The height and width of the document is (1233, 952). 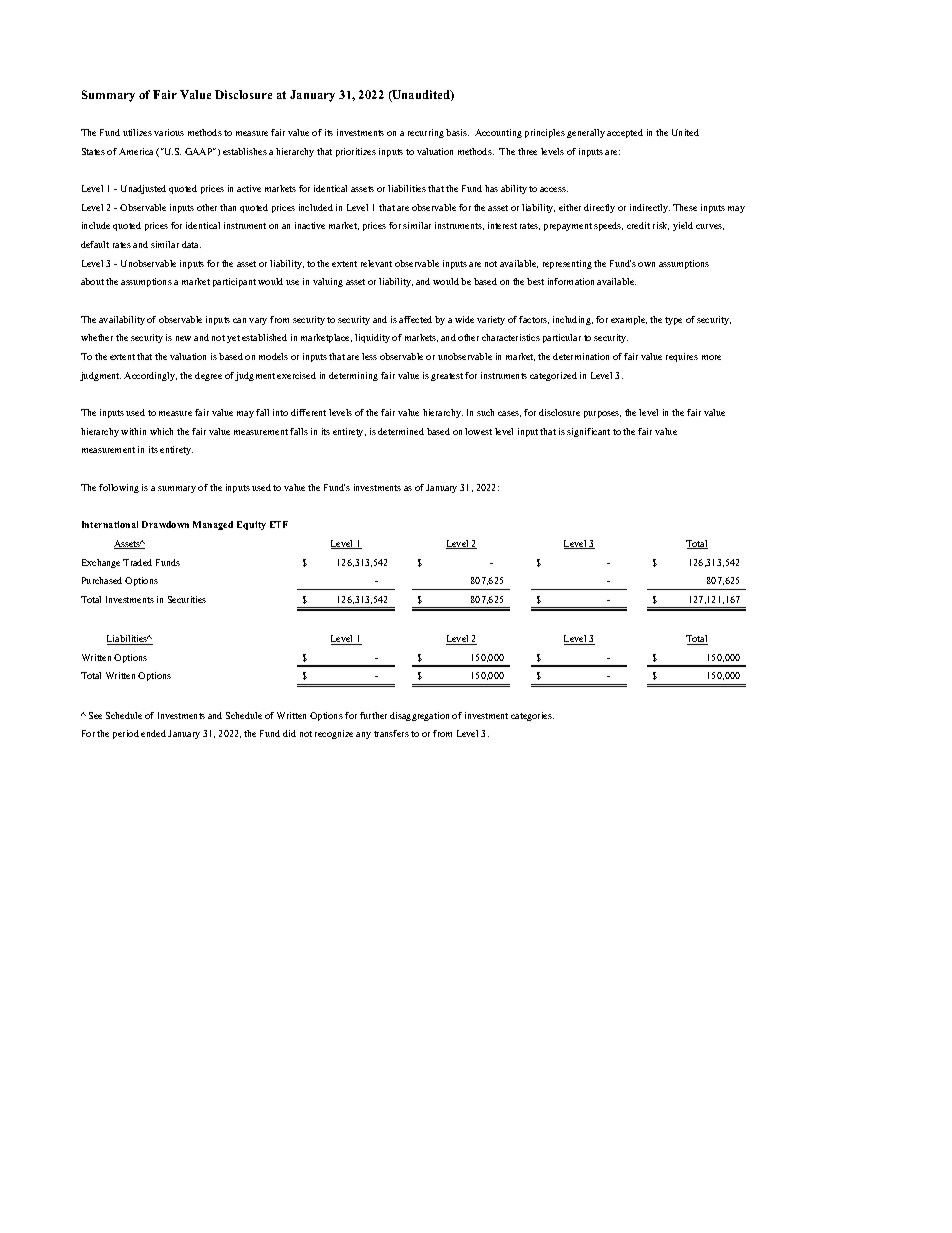 What do you see at coordinates (153, 733) in the document?
I see `ended` at bounding box center [153, 733].
